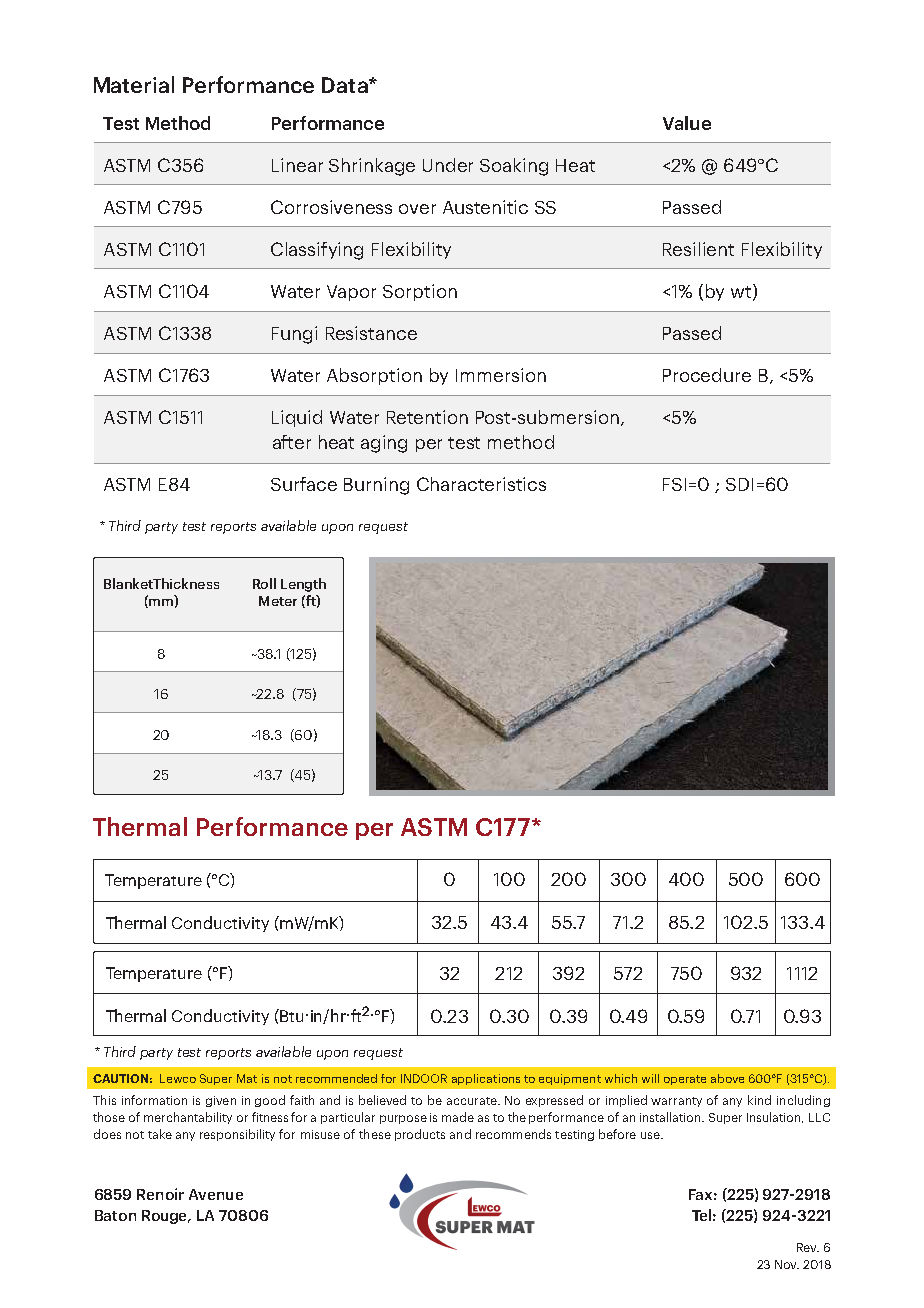  What do you see at coordinates (707, 375) in the document?
I see `Procedure` at bounding box center [707, 375].
